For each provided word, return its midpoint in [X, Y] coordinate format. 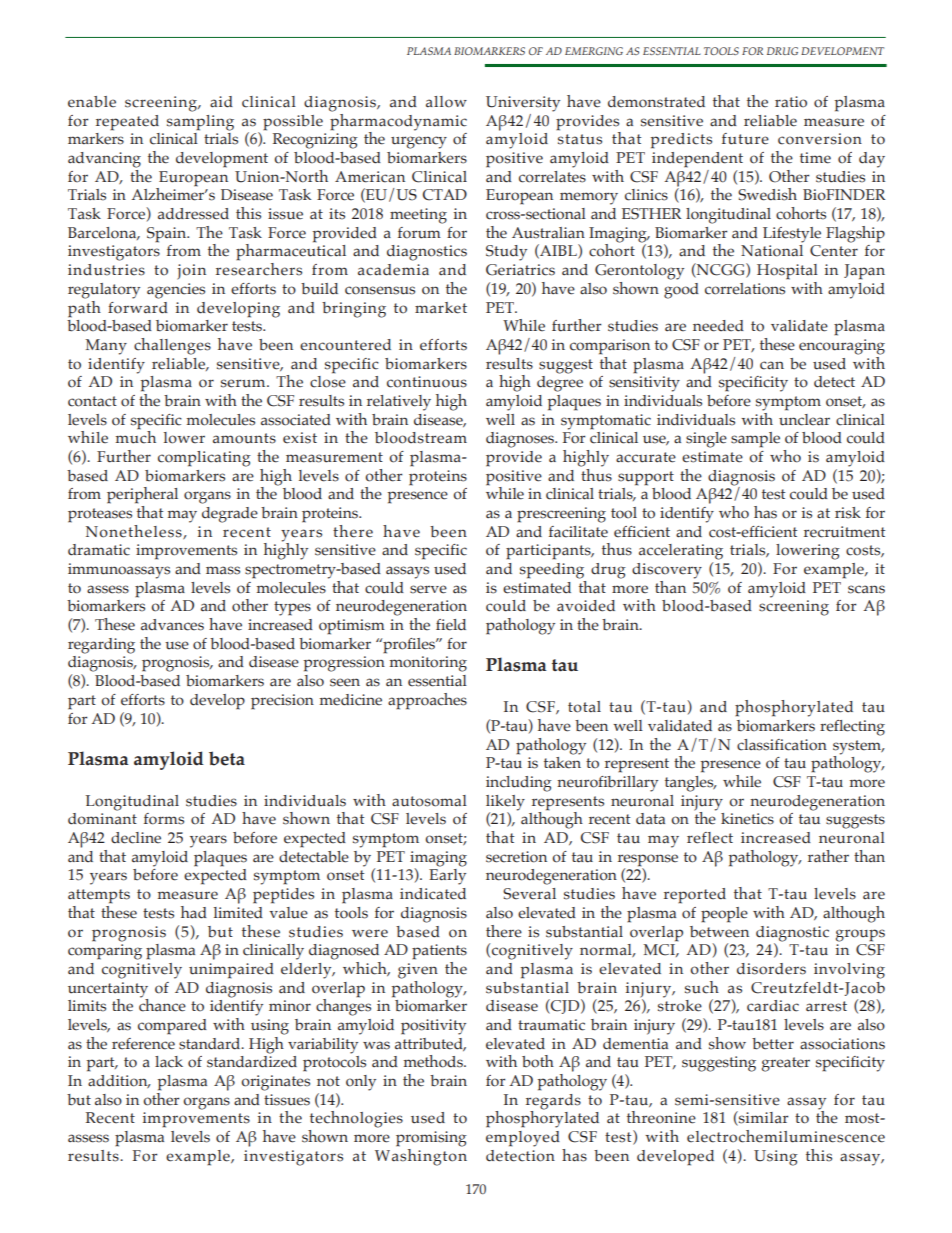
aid [221, 102]
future [745, 139]
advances [172, 625]
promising [431, 1139]
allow [446, 102]
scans [866, 589]
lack [169, 1062]
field [451, 625]
